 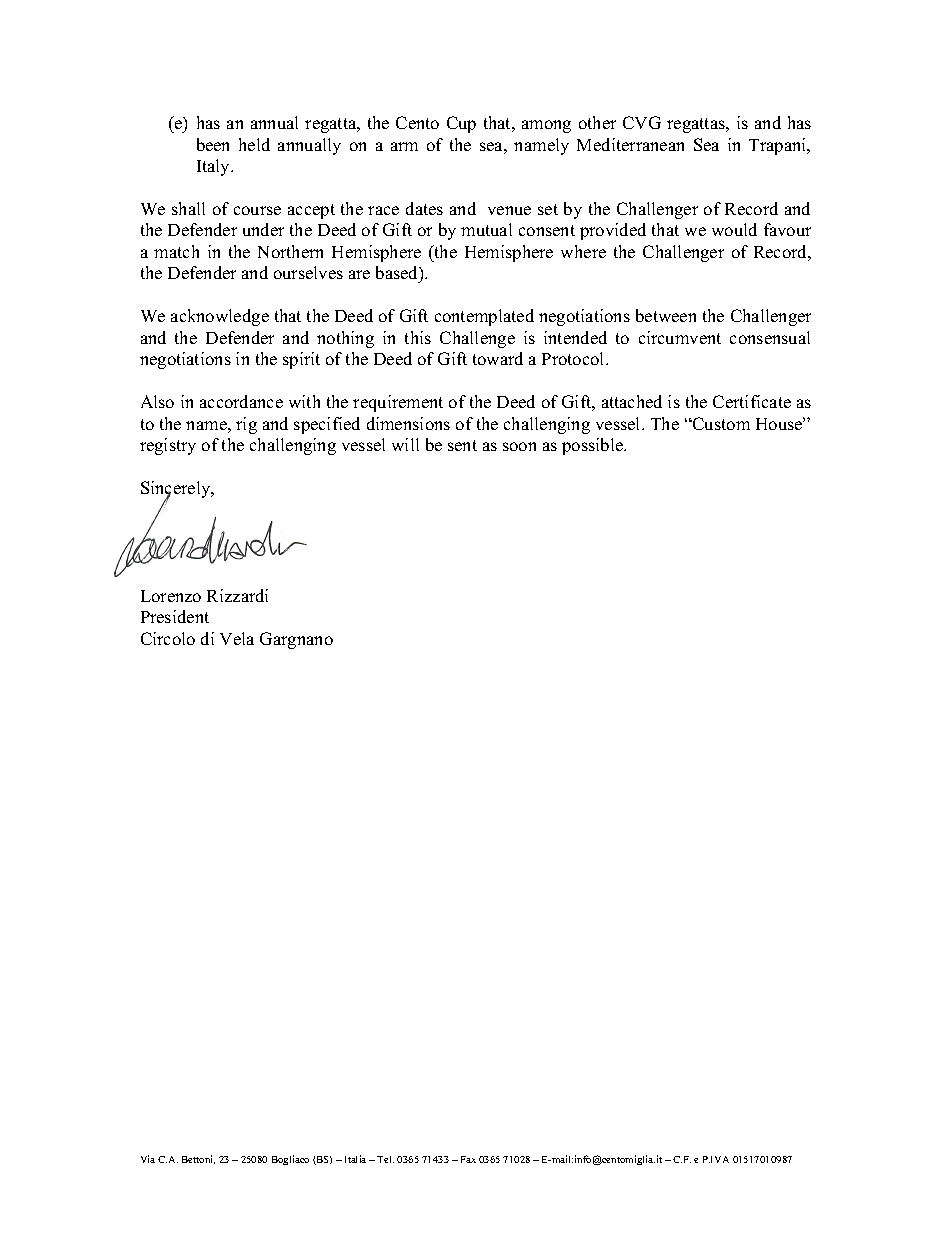 What do you see at coordinates (148, 1159) in the page?
I see `Via` at bounding box center [148, 1159].
